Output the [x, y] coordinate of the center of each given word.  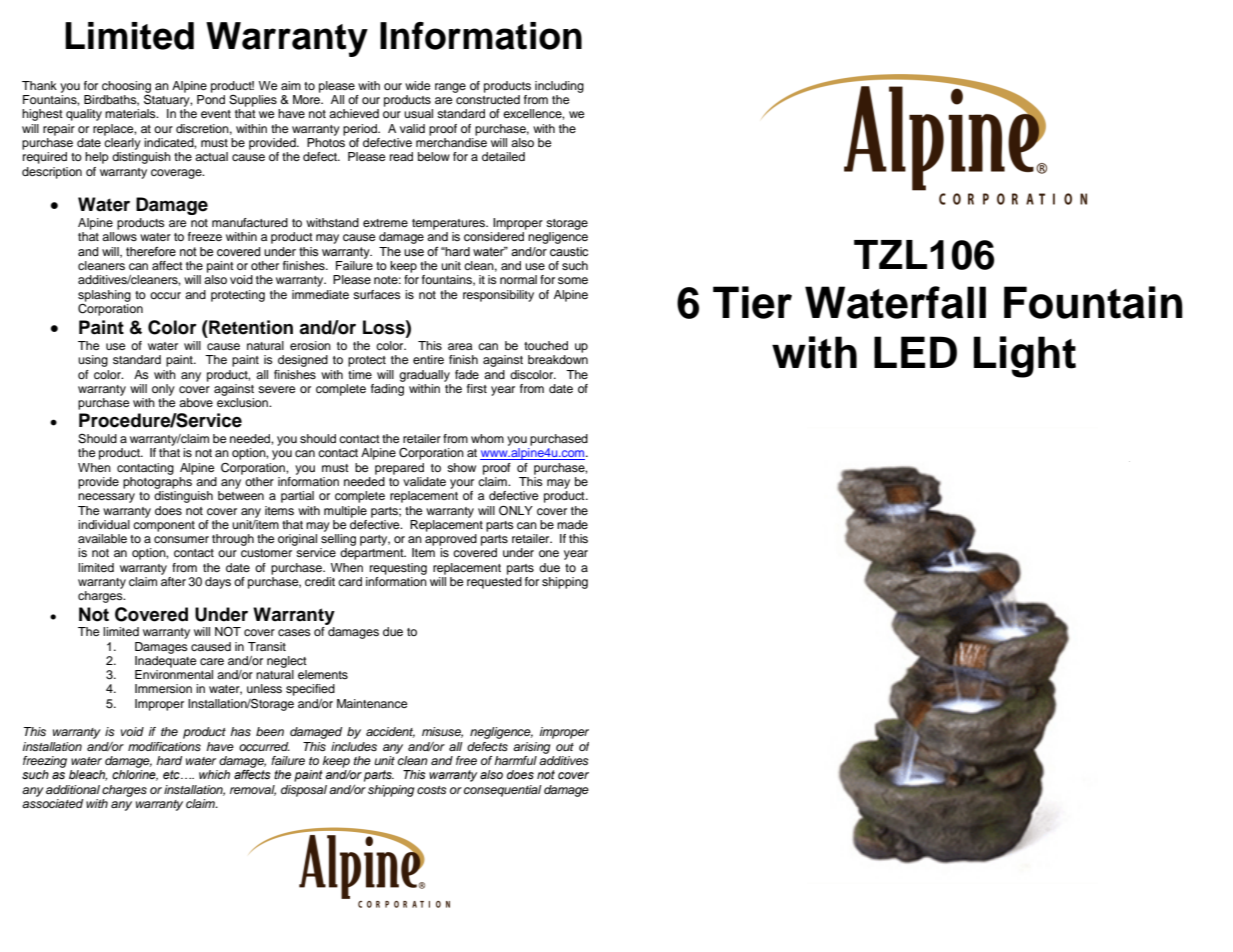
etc [172, 774]
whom [487, 438]
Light [1025, 357]
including [559, 87]
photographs [157, 483]
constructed [488, 99]
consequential [503, 791]
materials [131, 113]
